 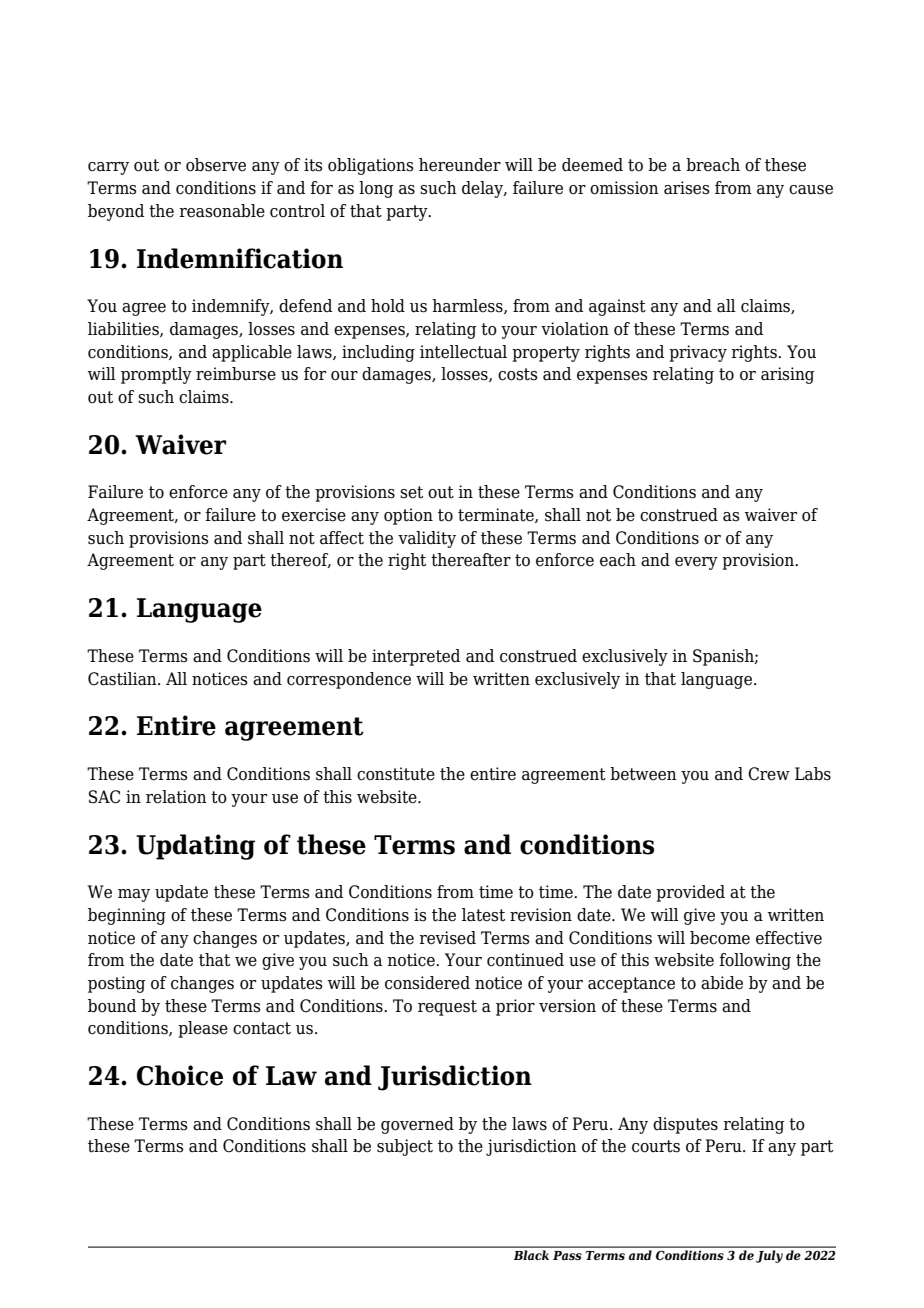 I want to click on costs, so click(x=518, y=374).
